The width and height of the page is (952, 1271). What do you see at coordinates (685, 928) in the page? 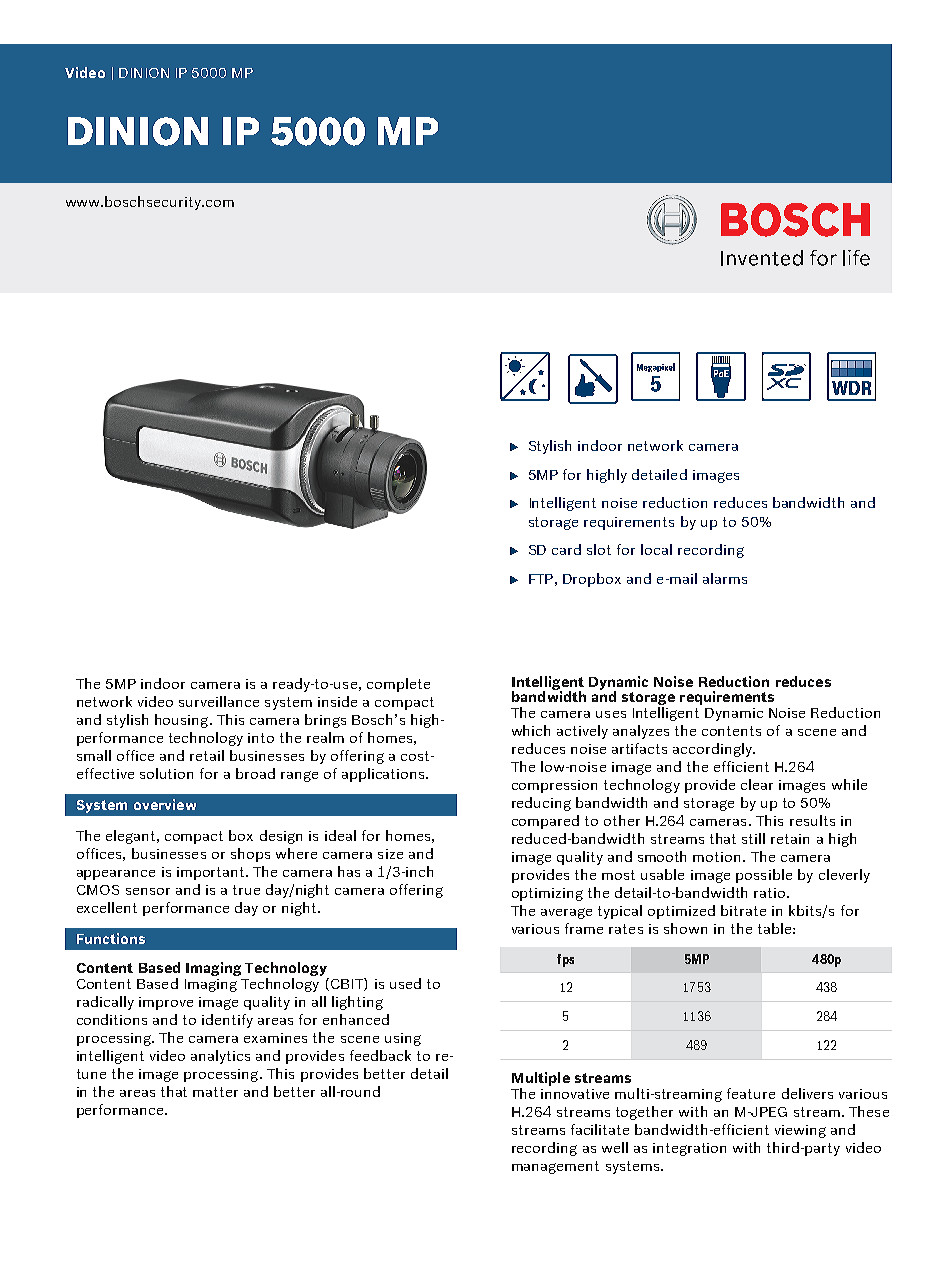
I see `shown` at bounding box center [685, 928].
